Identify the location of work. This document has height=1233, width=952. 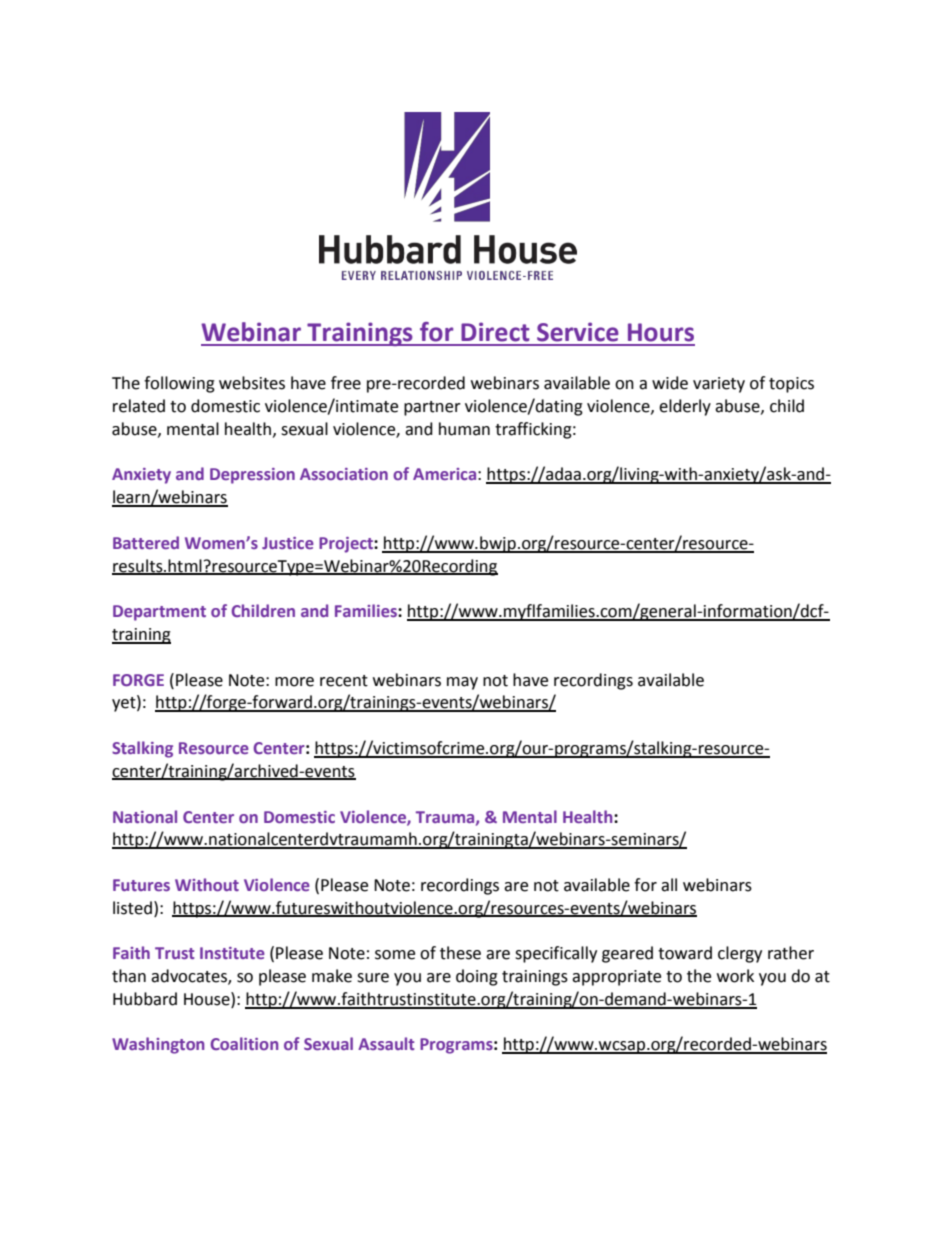
(735, 976).
